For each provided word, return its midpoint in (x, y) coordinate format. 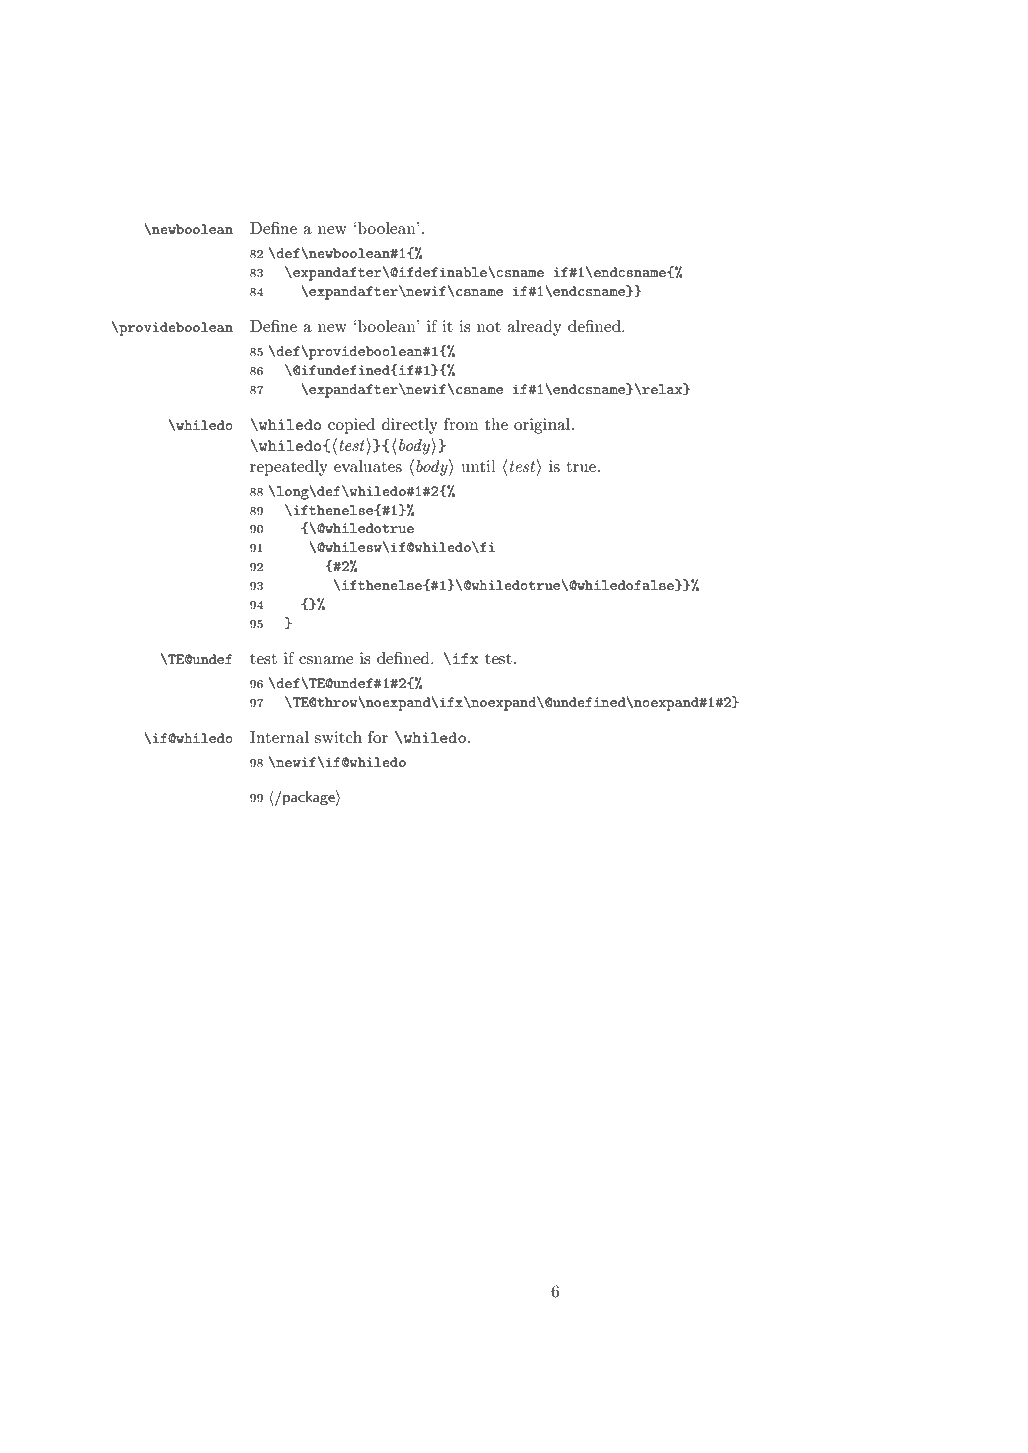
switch (338, 737)
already (534, 328)
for (378, 737)
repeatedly (289, 468)
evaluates (368, 466)
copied (351, 426)
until (478, 466)
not (489, 326)
